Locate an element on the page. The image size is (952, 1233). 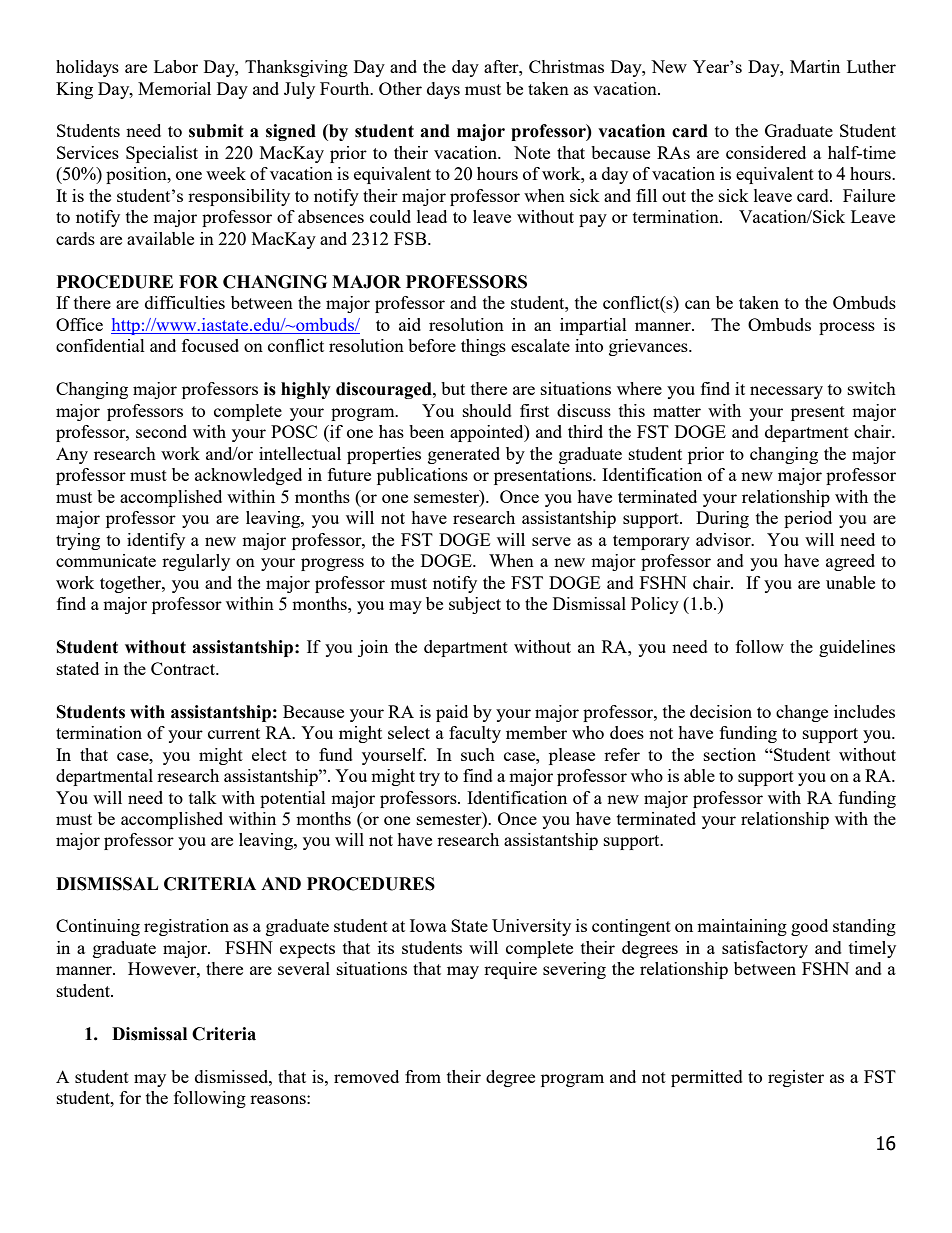
register is located at coordinates (796, 1078).
